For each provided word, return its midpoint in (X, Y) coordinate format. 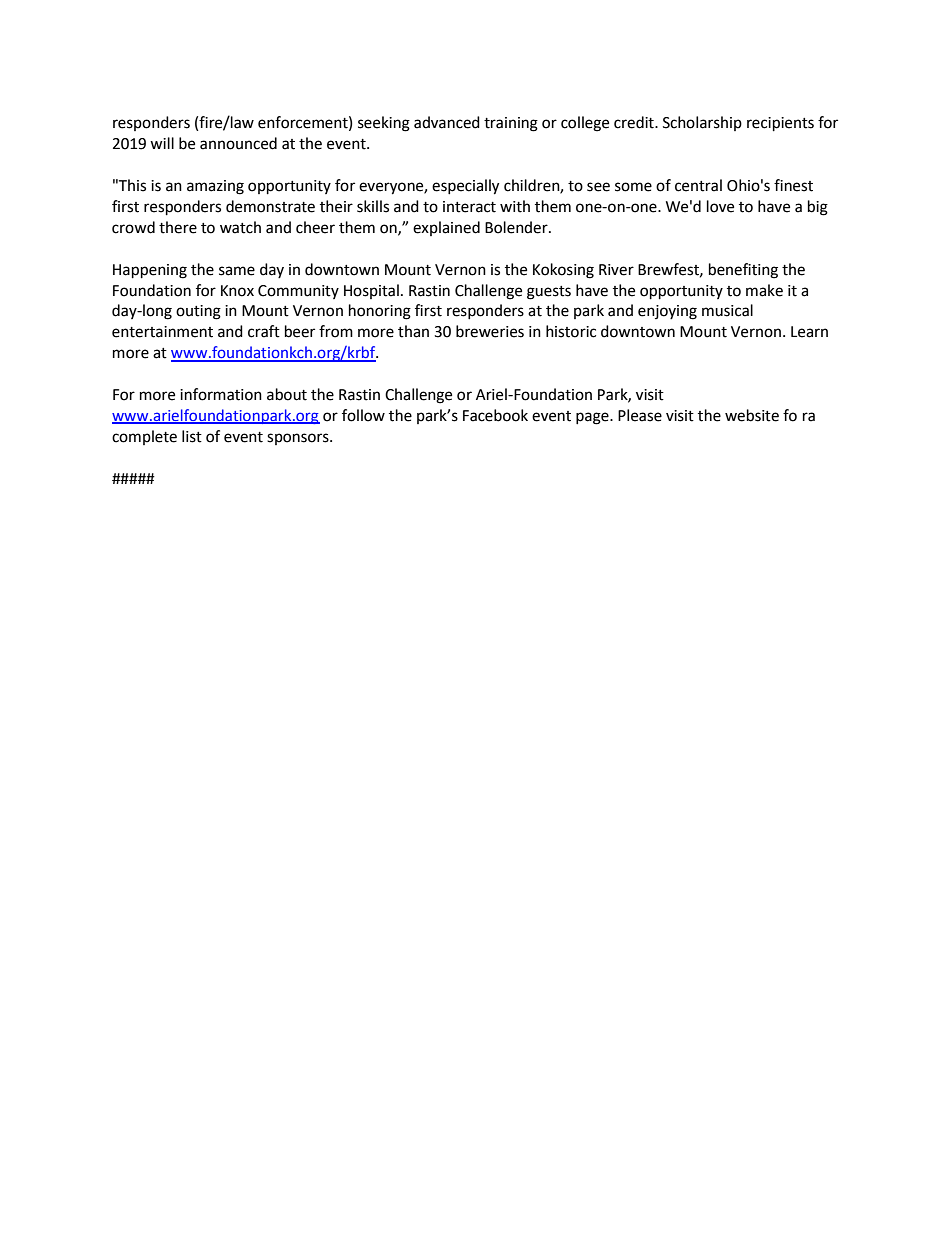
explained (446, 228)
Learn (809, 332)
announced (238, 143)
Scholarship (702, 123)
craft (264, 331)
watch (240, 227)
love (720, 206)
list (192, 436)
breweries (490, 331)
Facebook (495, 415)
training (511, 124)
